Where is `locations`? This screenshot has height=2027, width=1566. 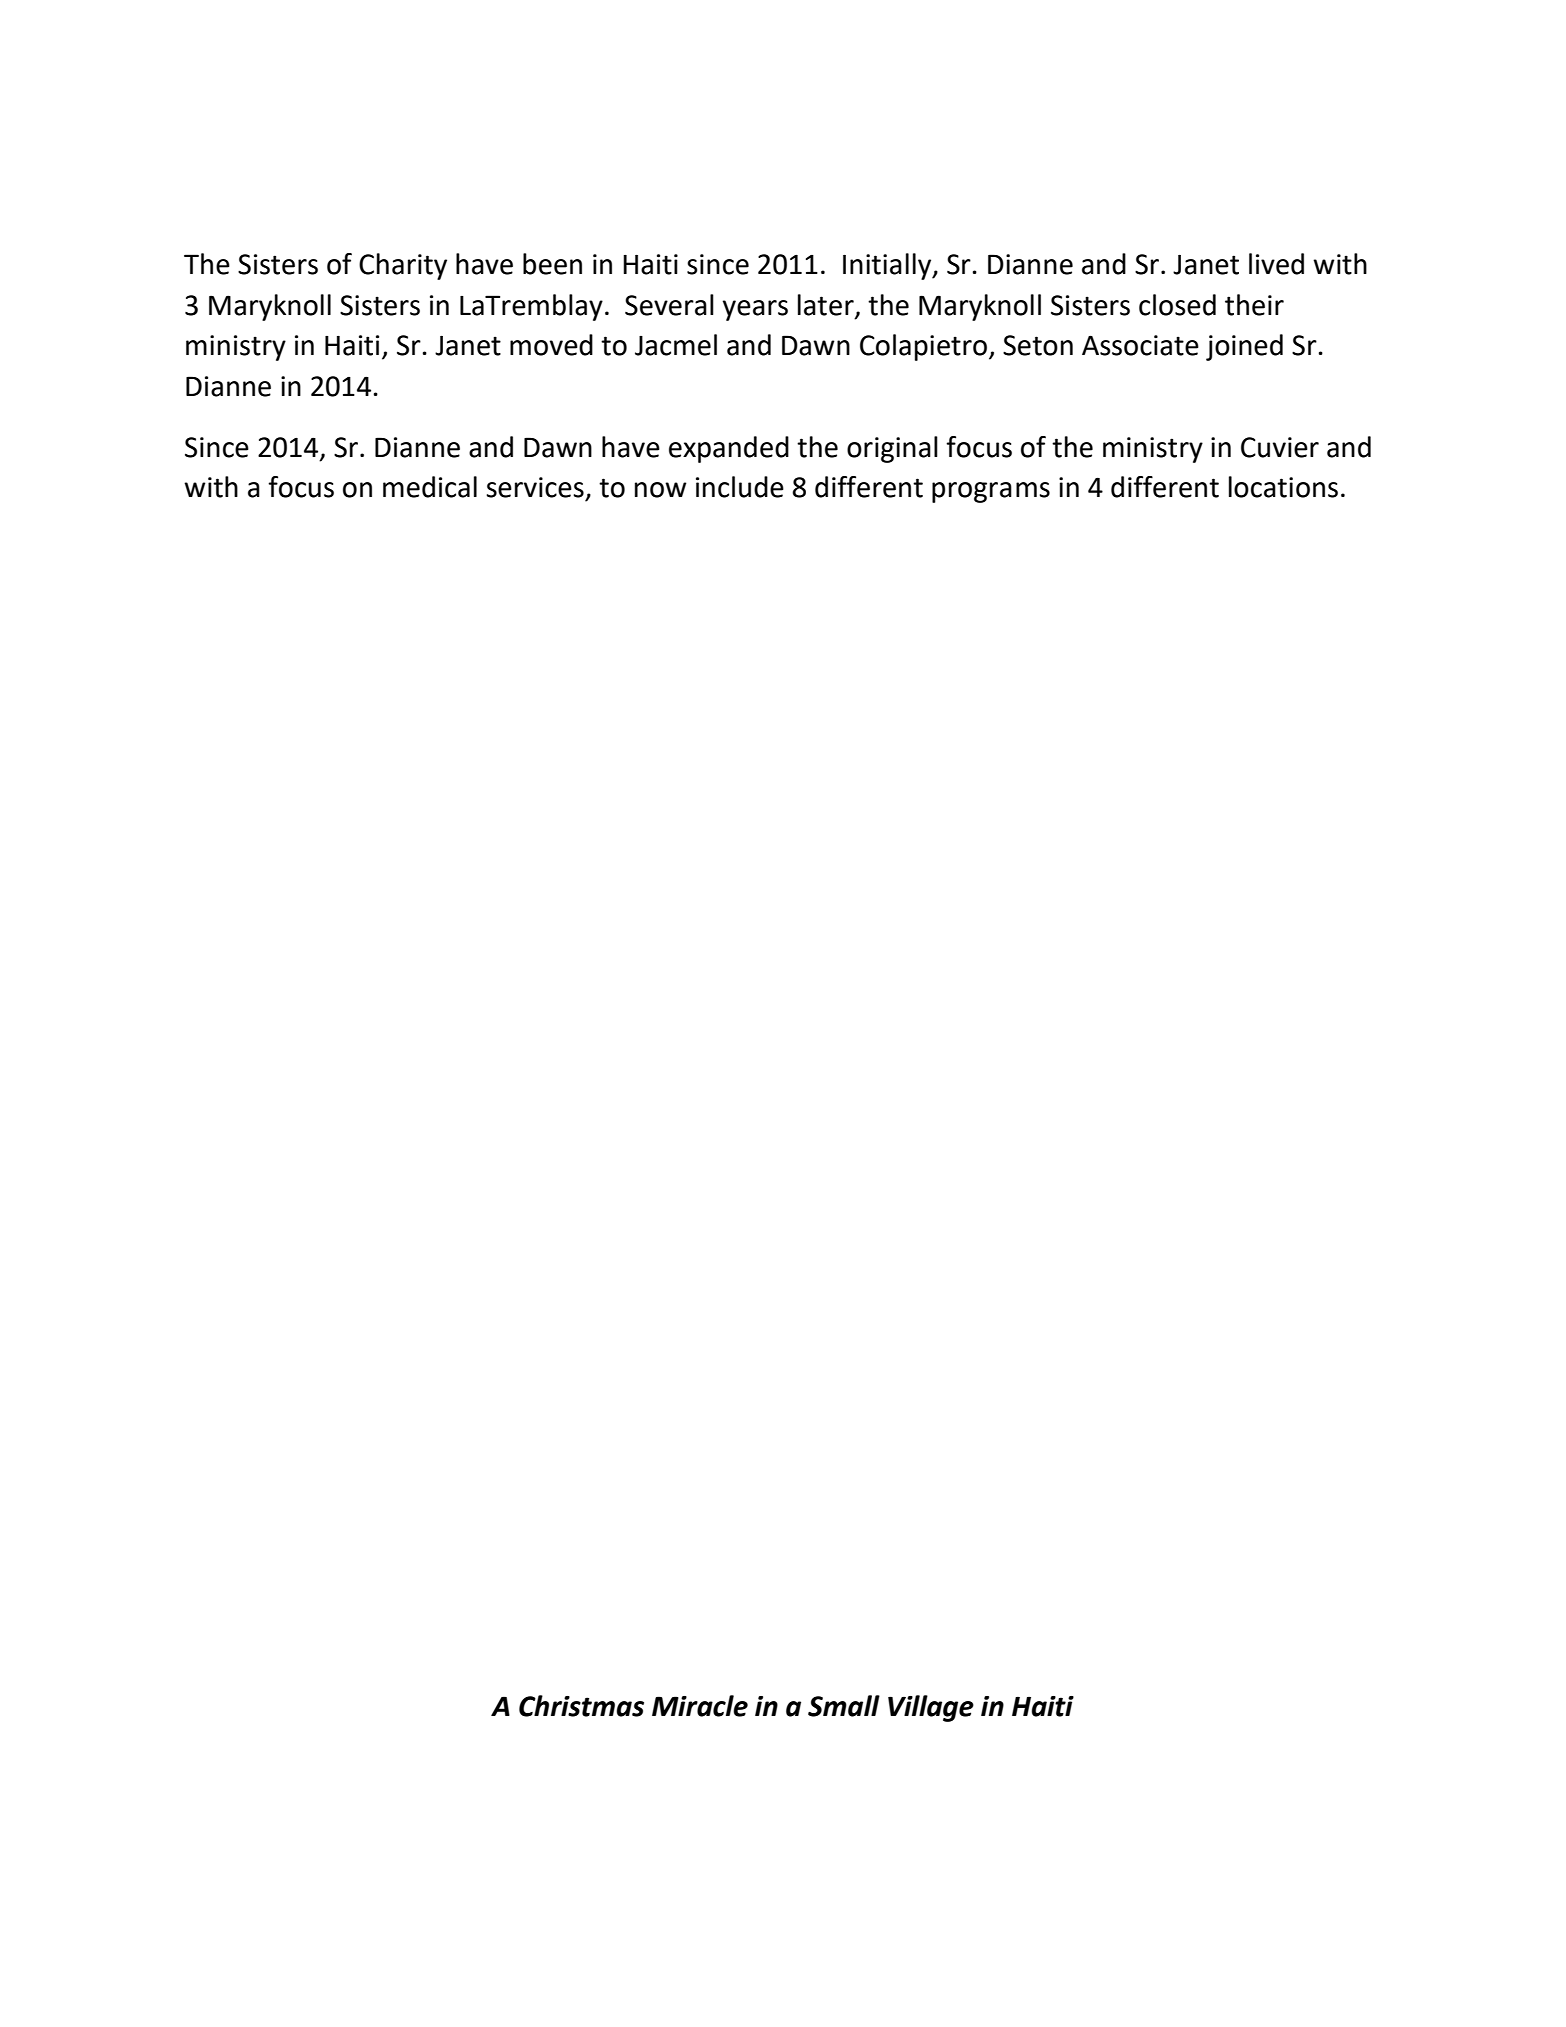
locations is located at coordinates (1283, 487).
